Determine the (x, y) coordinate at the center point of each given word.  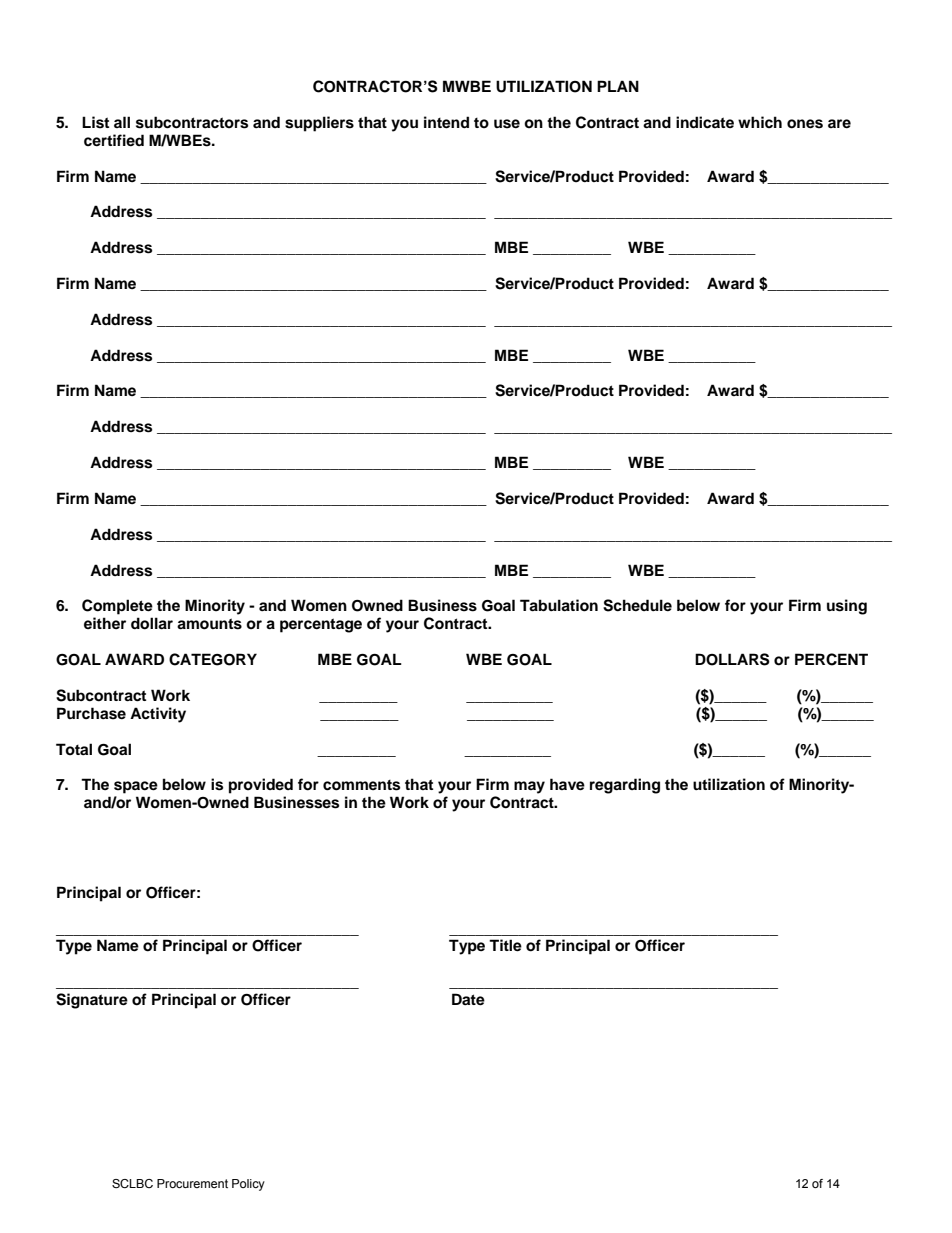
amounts (209, 624)
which (760, 122)
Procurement (192, 1183)
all (122, 122)
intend (446, 122)
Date (468, 999)
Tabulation (559, 605)
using (847, 607)
